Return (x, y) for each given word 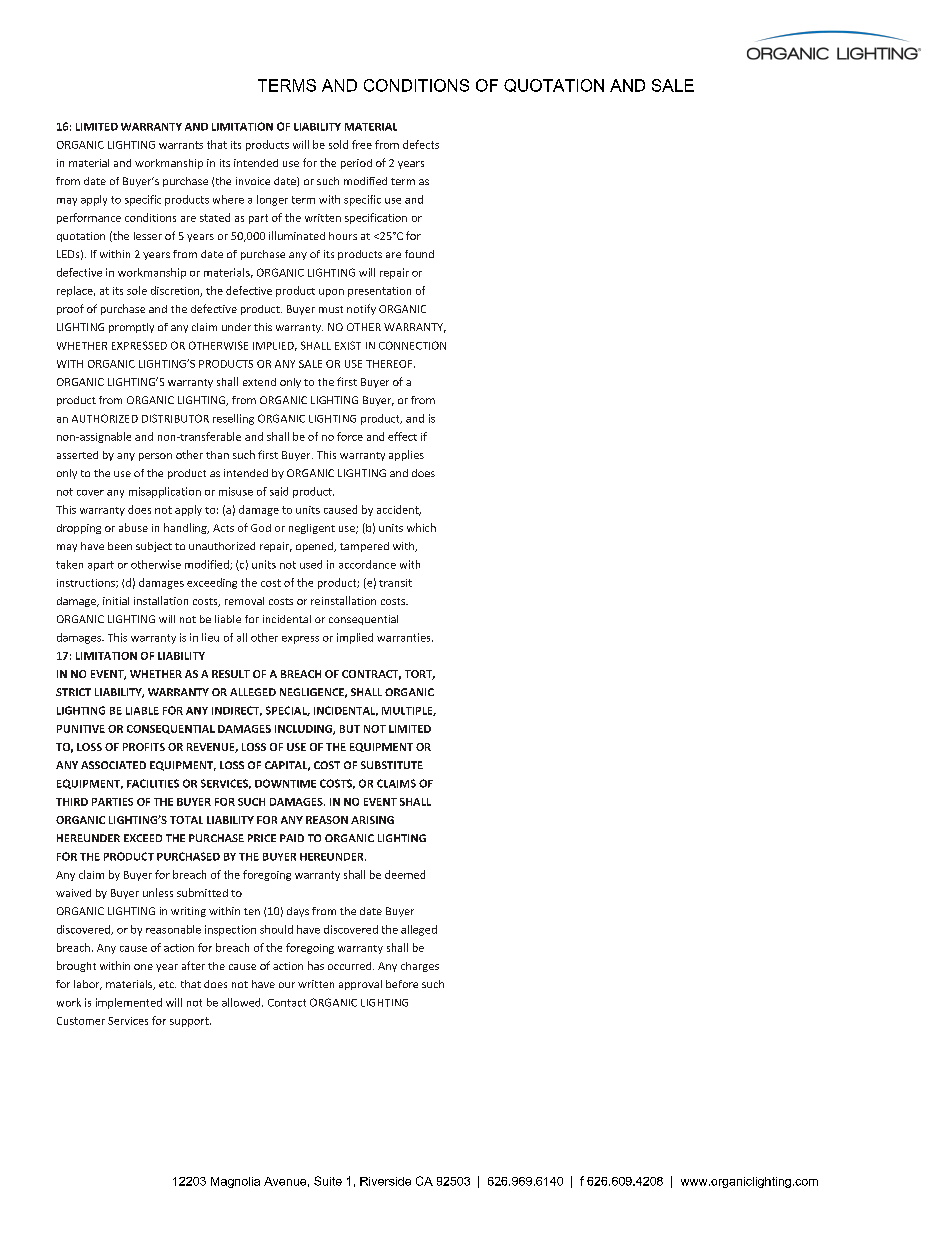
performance (89, 218)
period (356, 164)
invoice (253, 181)
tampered (364, 547)
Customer (81, 1021)
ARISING (372, 820)
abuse (133, 527)
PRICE (262, 838)
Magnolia (235, 1182)
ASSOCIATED (113, 765)
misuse (236, 491)
